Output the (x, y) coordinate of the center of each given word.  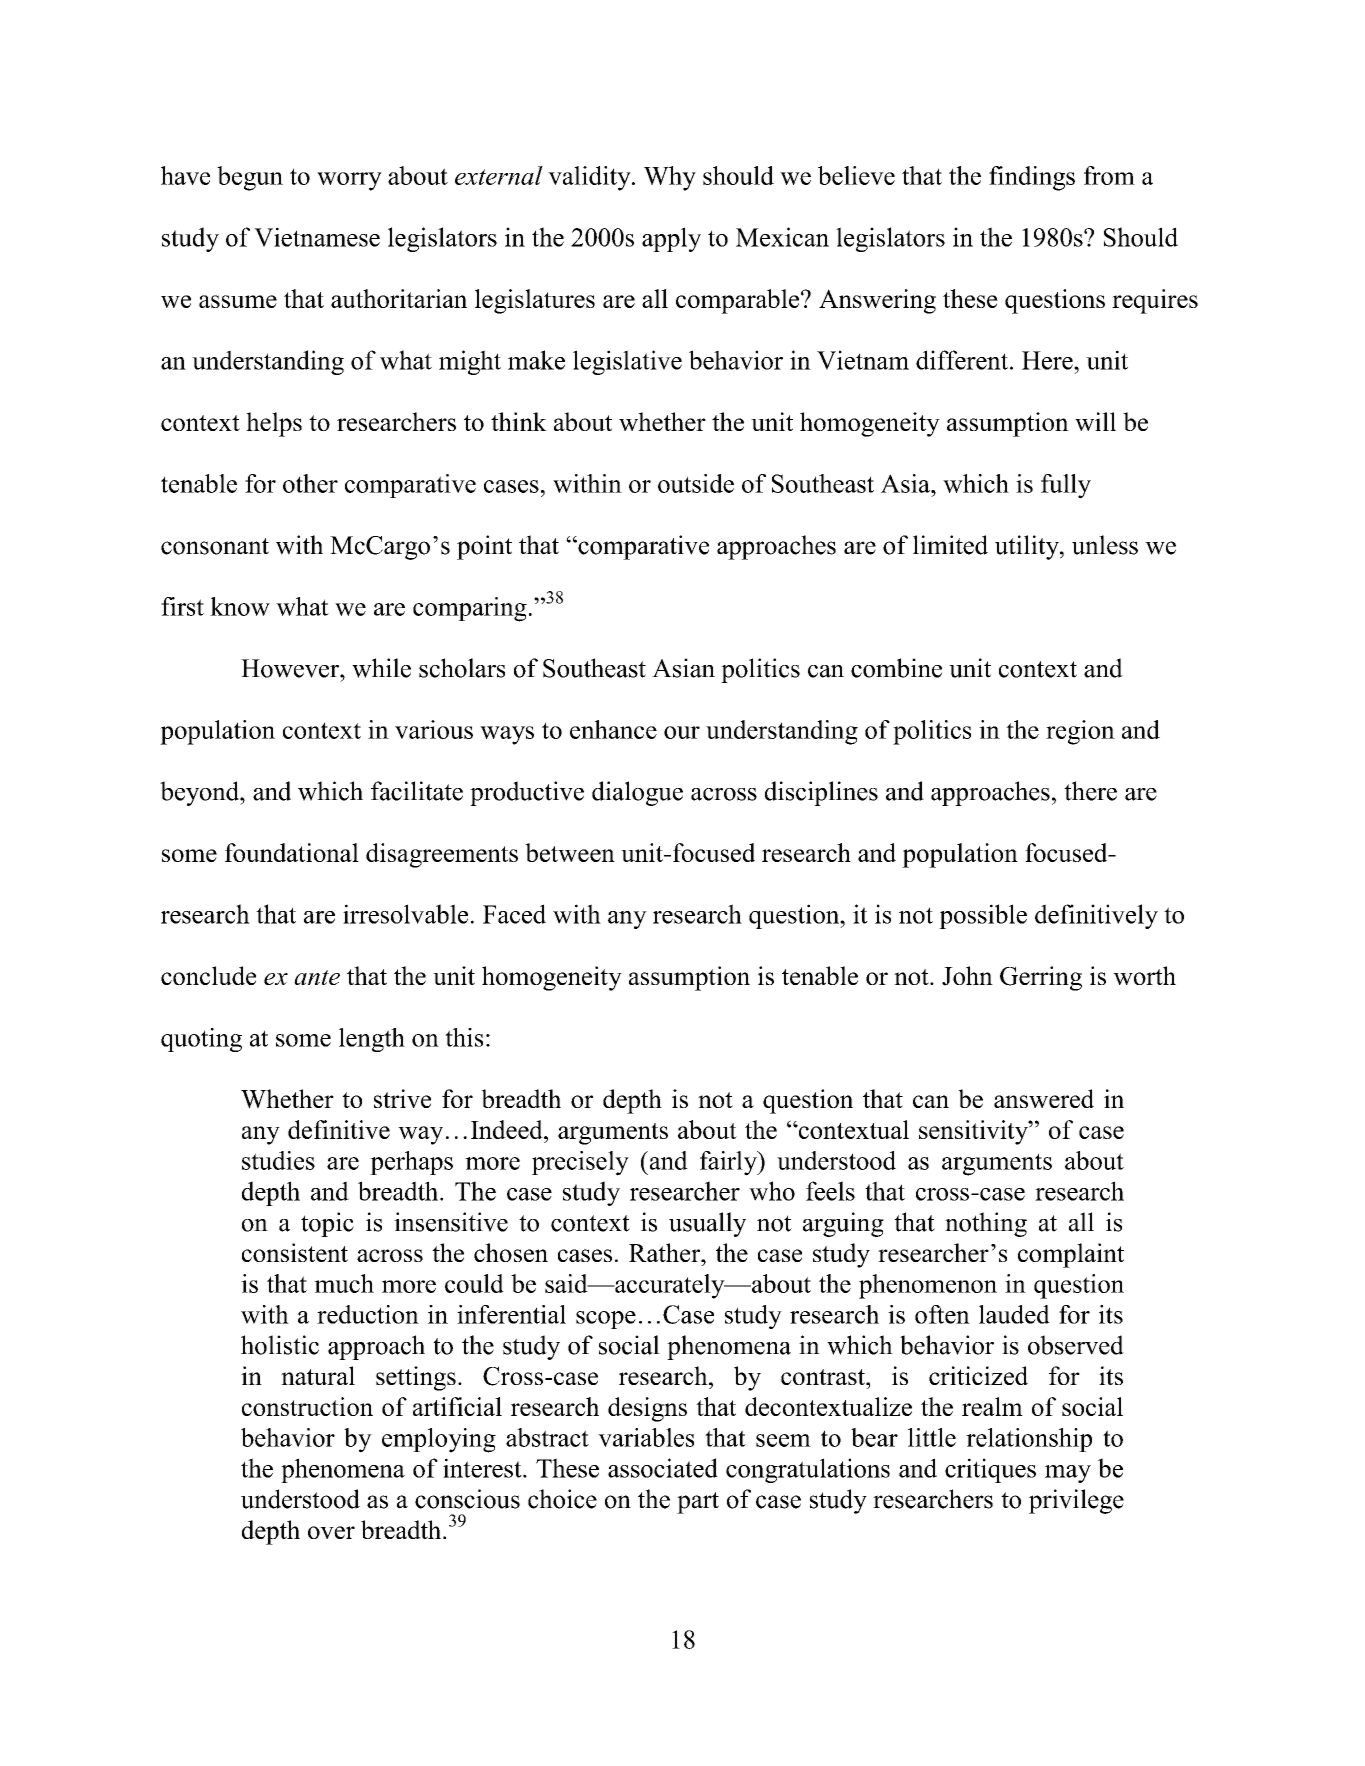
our (682, 732)
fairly (729, 1163)
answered (1044, 1098)
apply (671, 239)
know (240, 606)
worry (349, 181)
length (372, 1040)
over (331, 1532)
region (1080, 732)
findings (1032, 178)
